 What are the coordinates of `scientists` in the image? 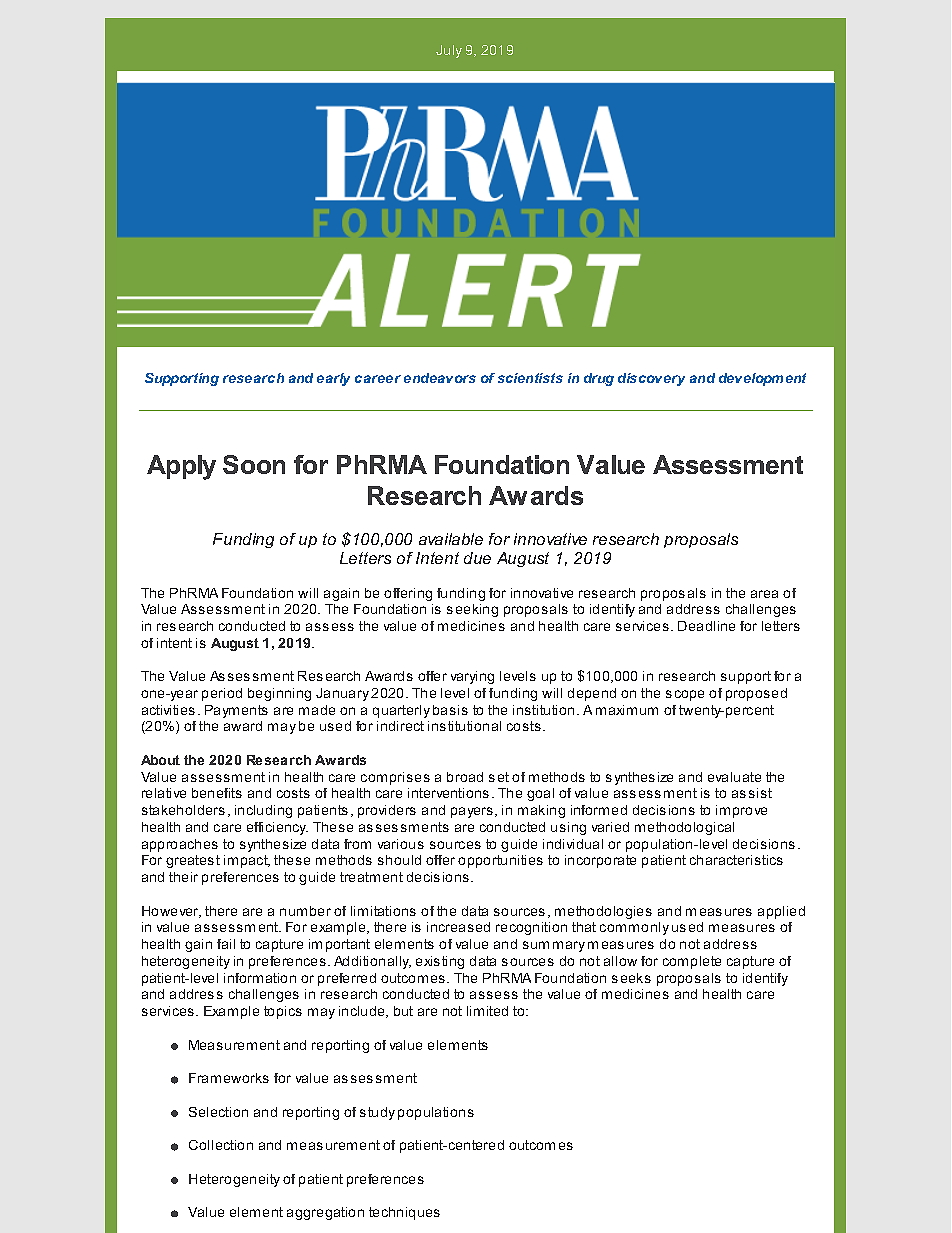 It's located at (530, 378).
